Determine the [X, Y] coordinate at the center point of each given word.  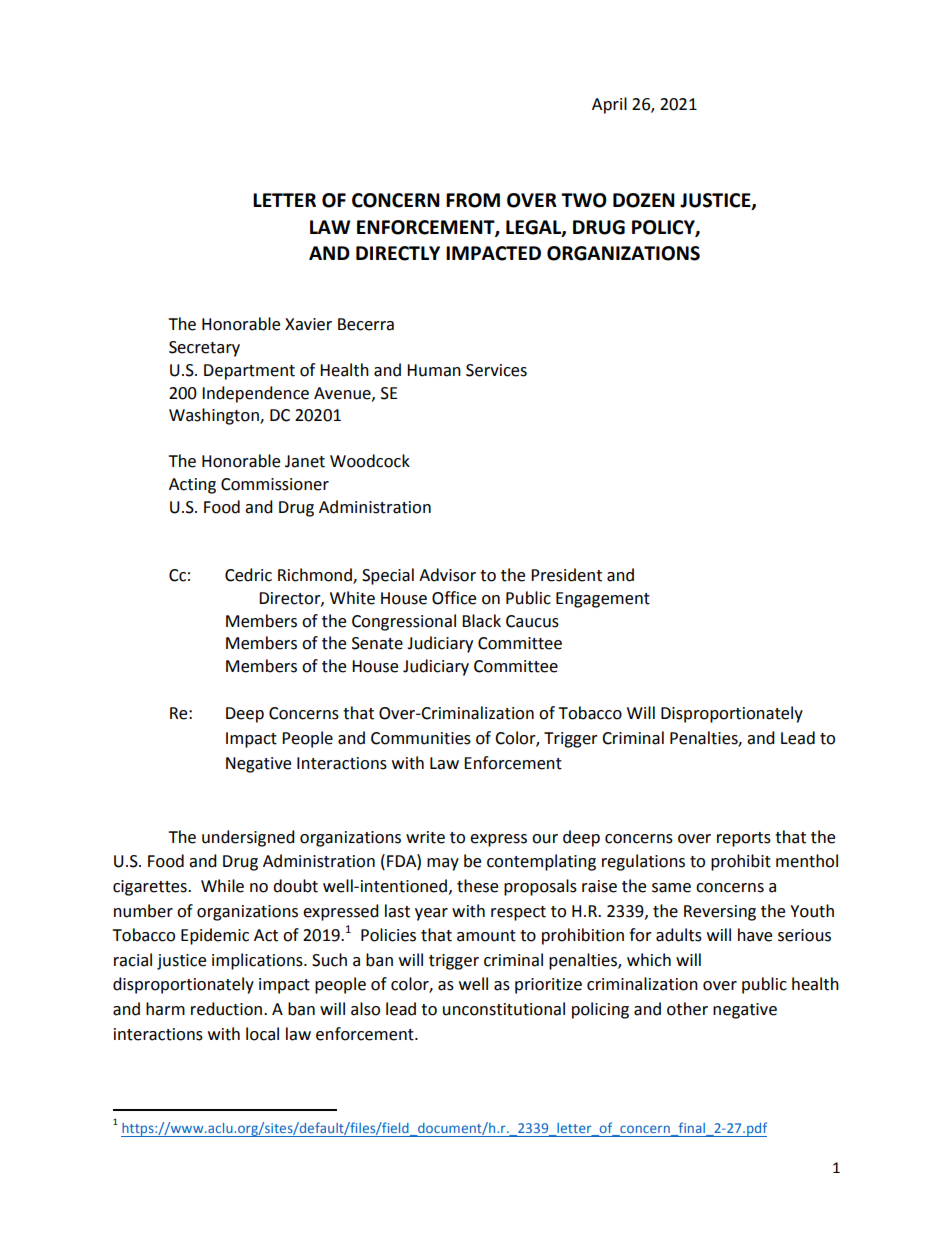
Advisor [447, 575]
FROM [473, 200]
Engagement [603, 600]
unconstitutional [504, 1009]
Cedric [248, 575]
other [687, 1009]
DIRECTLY [398, 253]
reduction [228, 1009]
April [609, 105]
